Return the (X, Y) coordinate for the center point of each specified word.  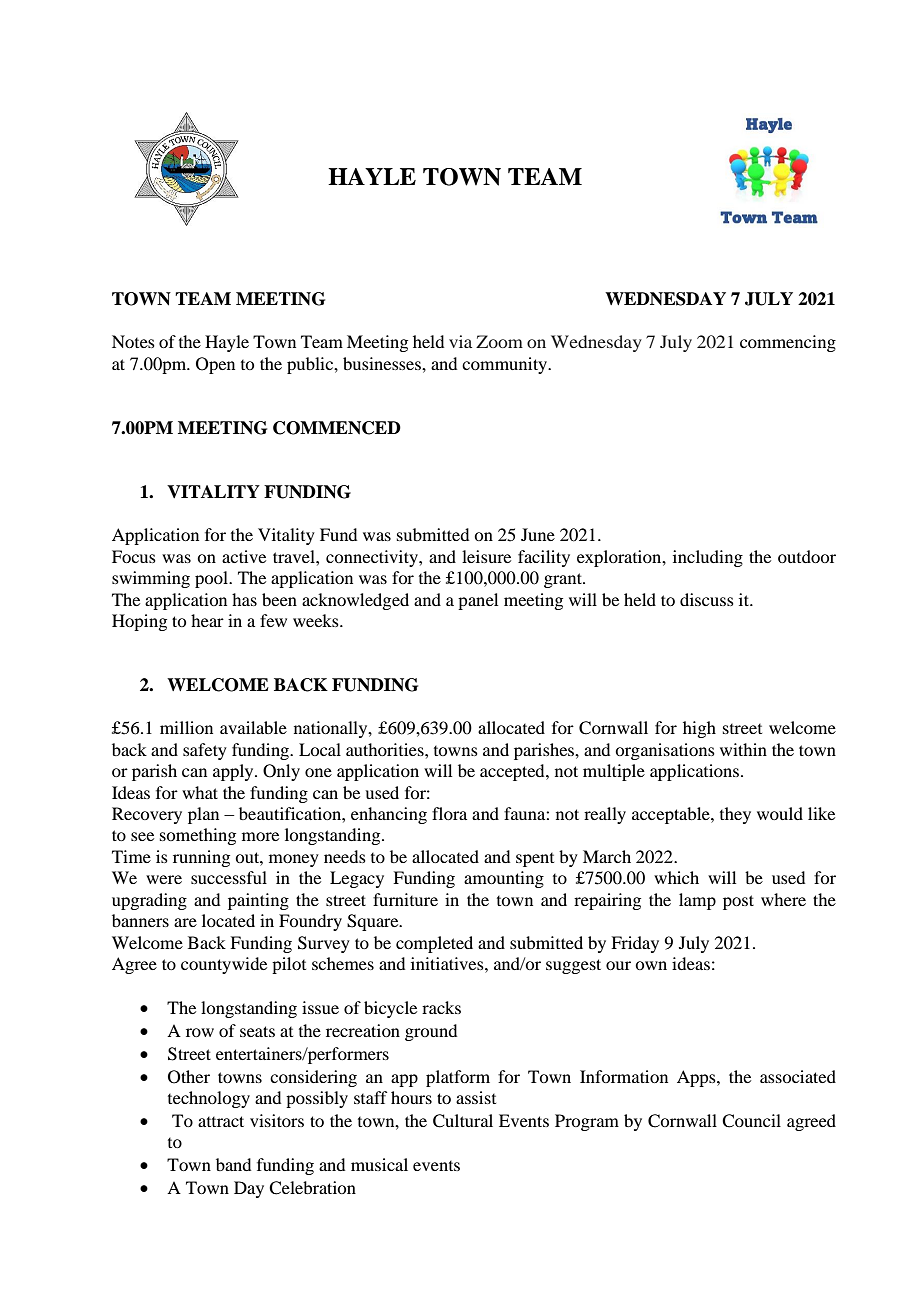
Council (751, 1121)
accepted (513, 772)
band (233, 1164)
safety (205, 751)
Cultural (463, 1121)
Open (215, 365)
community (506, 365)
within (743, 749)
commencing (788, 343)
